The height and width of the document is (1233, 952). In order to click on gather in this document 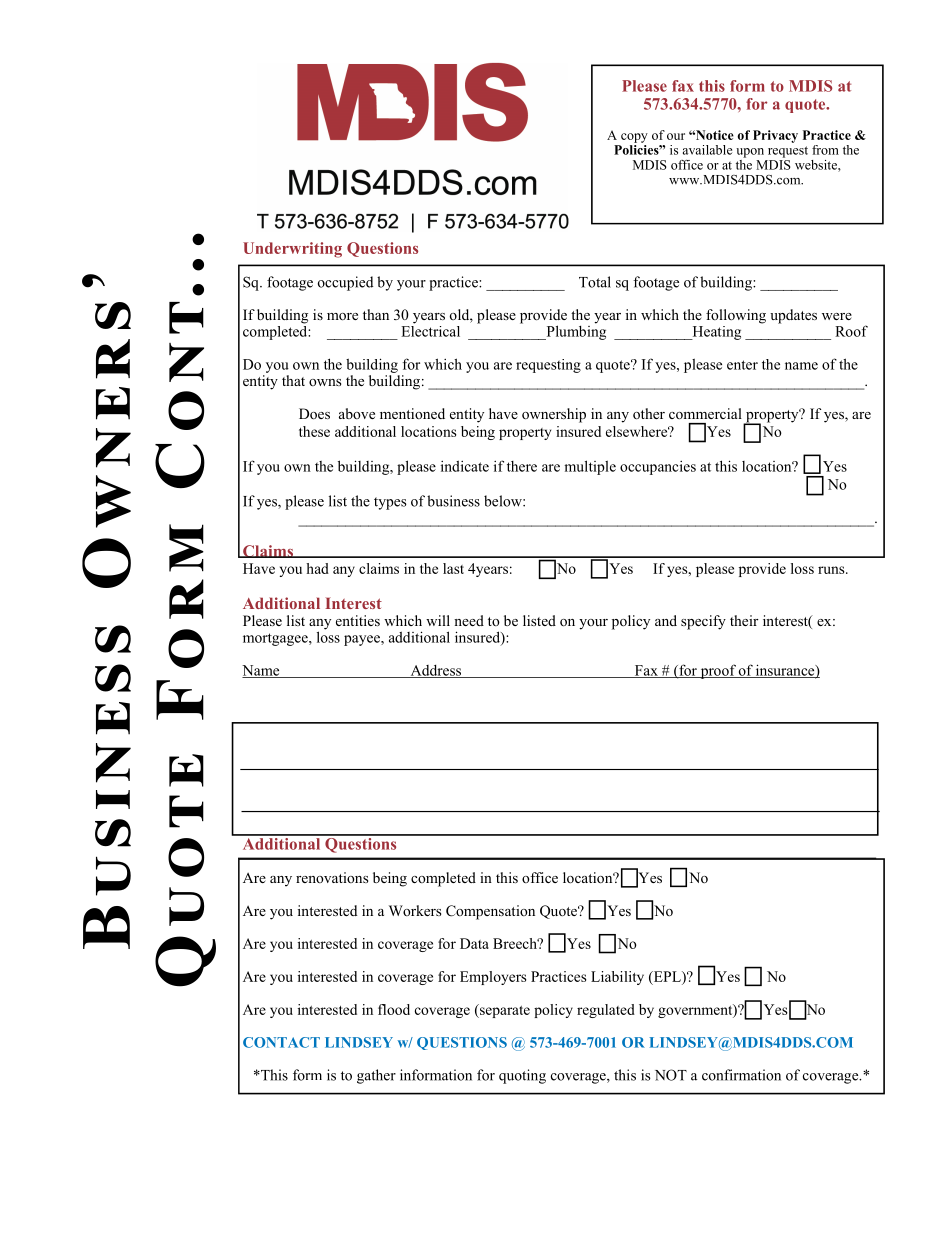, I will do `click(376, 1076)`.
